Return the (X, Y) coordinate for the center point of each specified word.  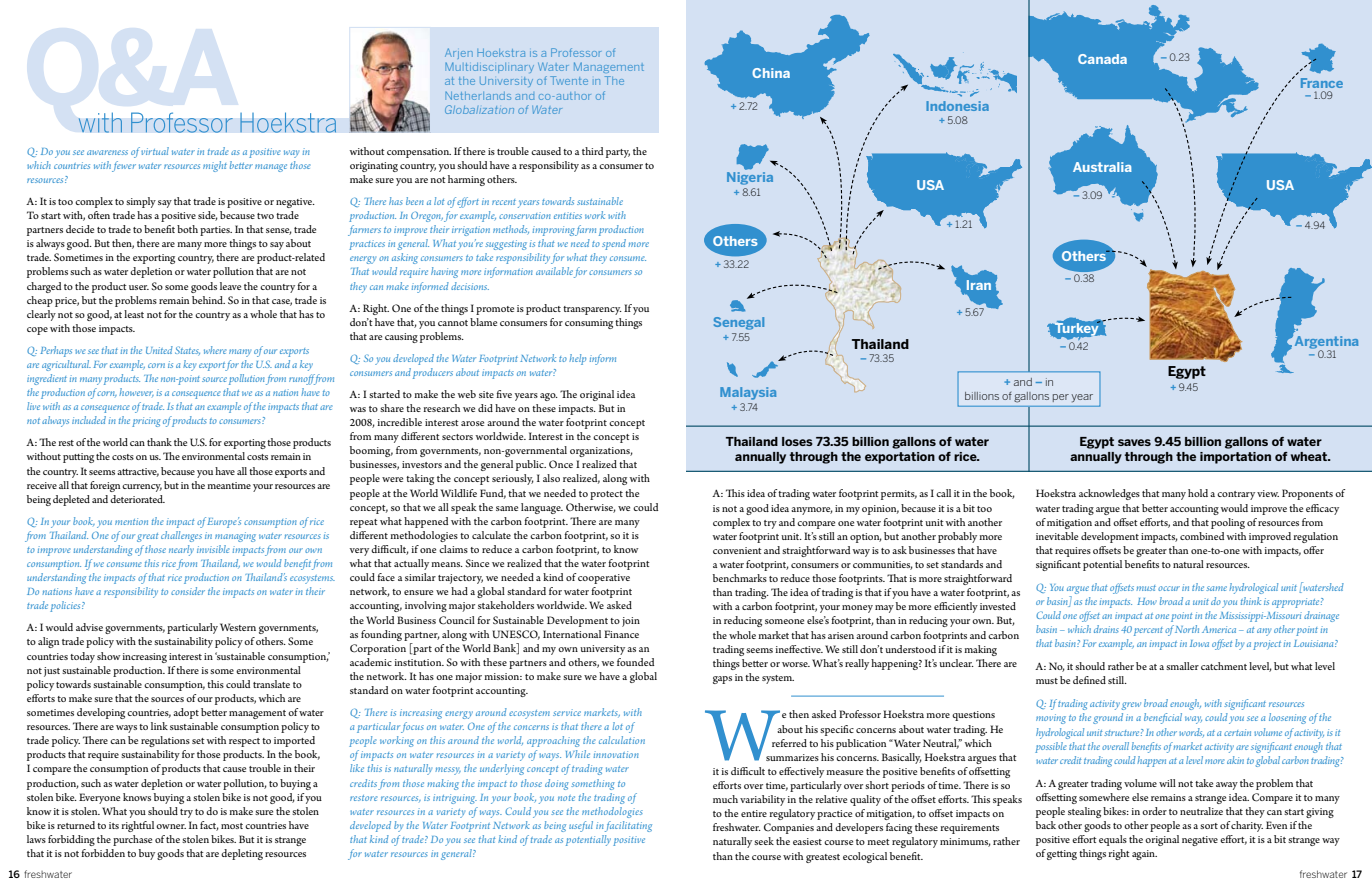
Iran (979, 285)
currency (142, 488)
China (771, 73)
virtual (155, 151)
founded (635, 662)
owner (171, 826)
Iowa (1199, 643)
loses (797, 441)
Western (238, 627)
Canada (1102, 59)
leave (230, 286)
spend (614, 244)
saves (1134, 442)
